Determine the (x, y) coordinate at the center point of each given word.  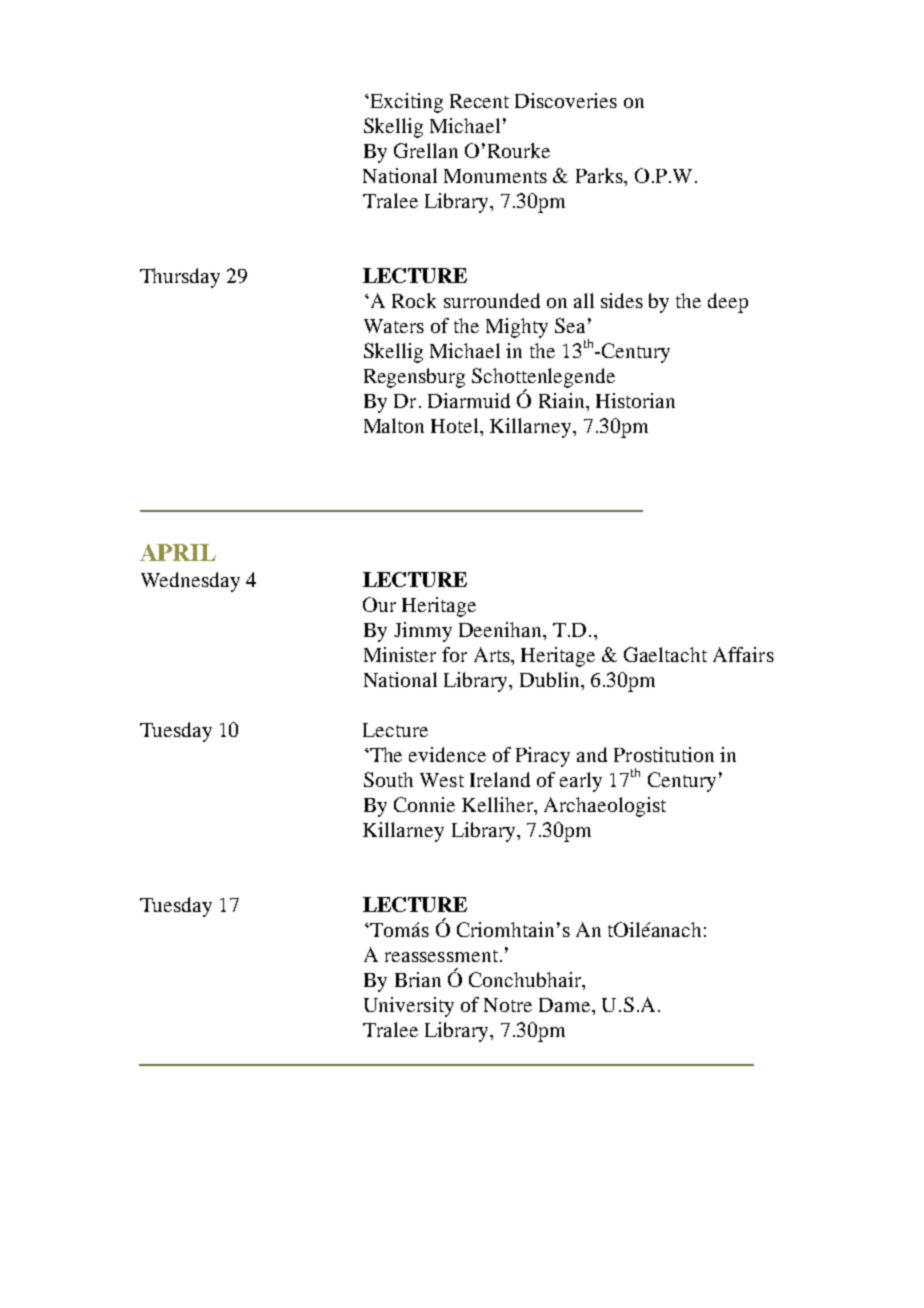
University (409, 1007)
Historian (635, 400)
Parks (600, 175)
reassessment (441, 956)
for (454, 654)
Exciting (405, 103)
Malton (394, 425)
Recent (479, 101)
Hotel (456, 427)
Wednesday (190, 582)
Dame (566, 1005)
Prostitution (664, 754)
